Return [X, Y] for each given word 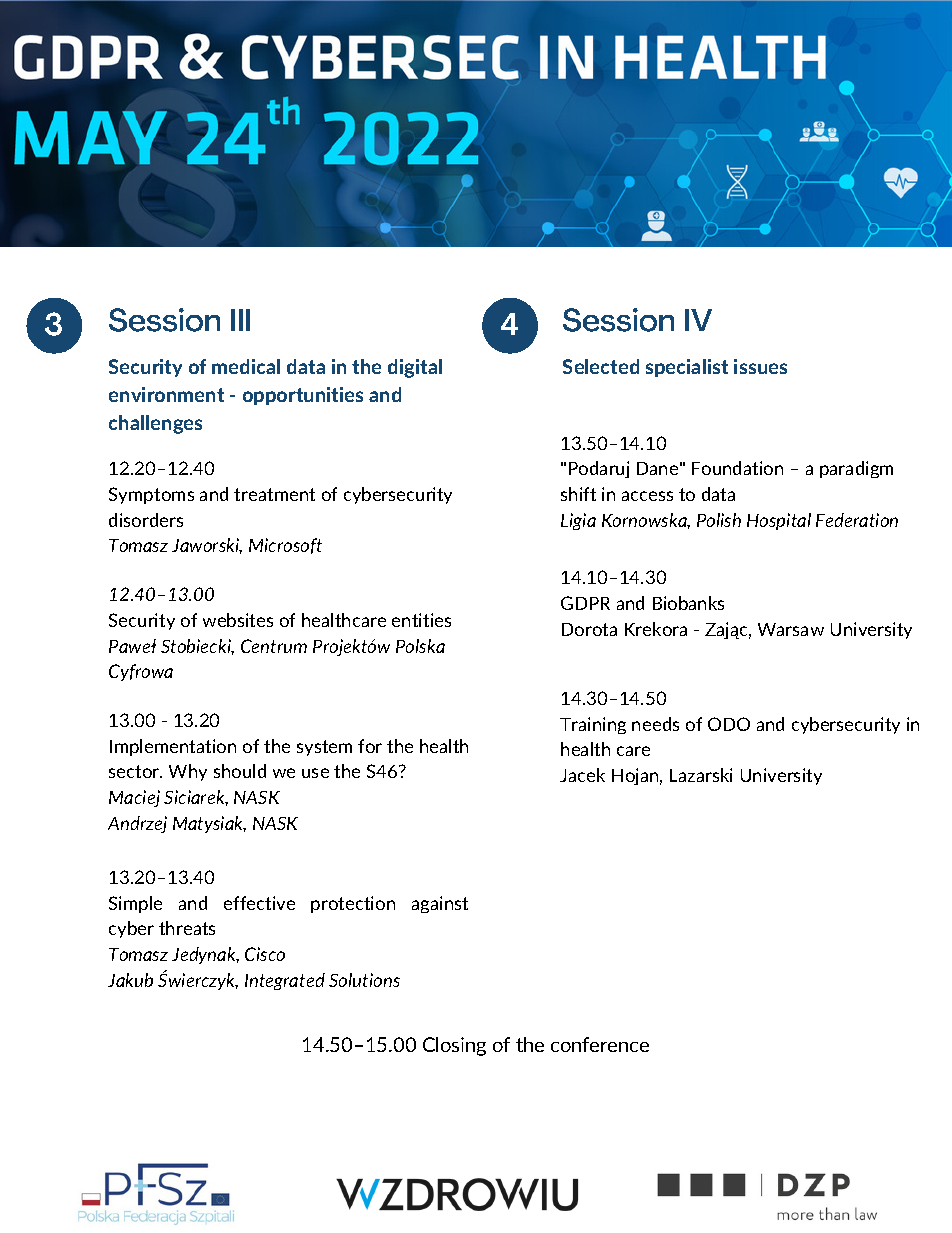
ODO [729, 724]
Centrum [274, 646]
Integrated [285, 981]
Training [593, 725]
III [240, 320]
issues [760, 366]
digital [415, 368]
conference [600, 1044]
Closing [454, 1046]
